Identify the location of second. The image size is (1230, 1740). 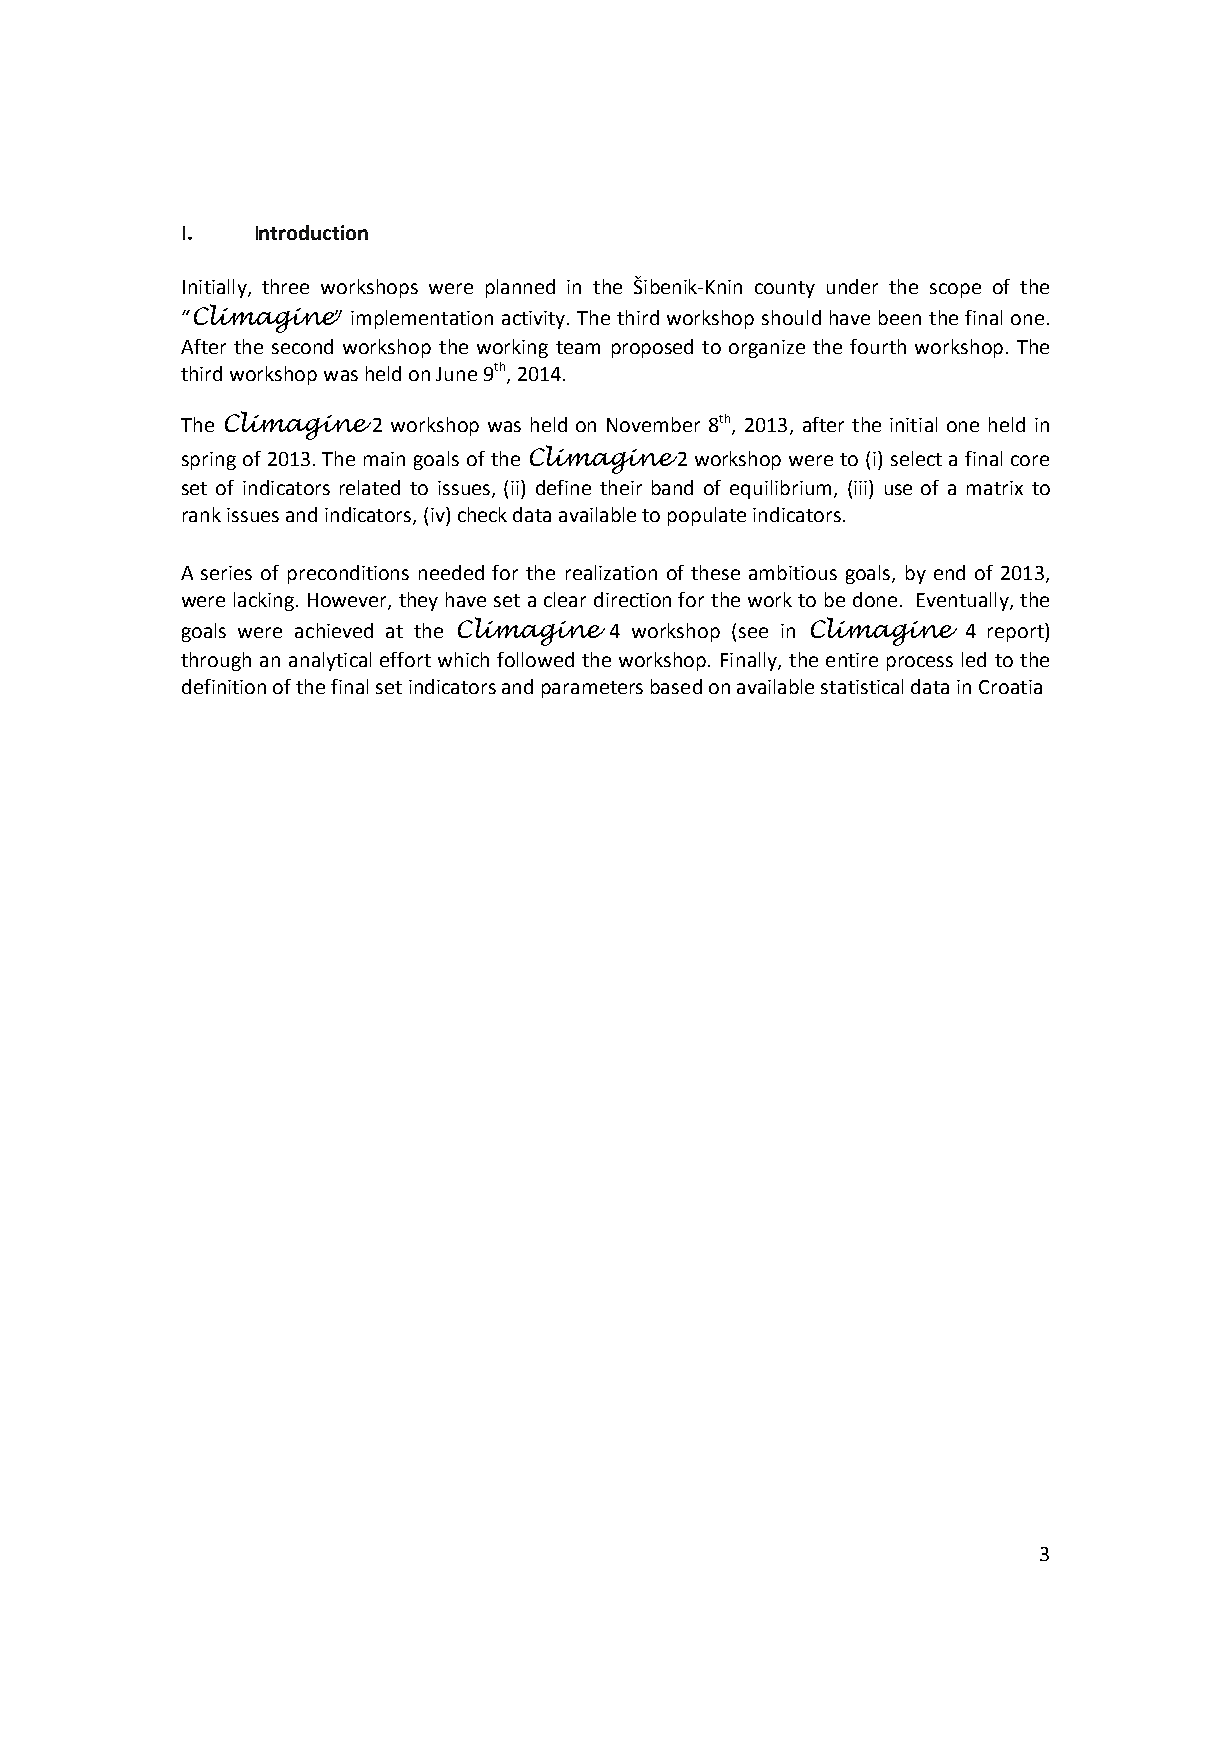
(302, 346).
